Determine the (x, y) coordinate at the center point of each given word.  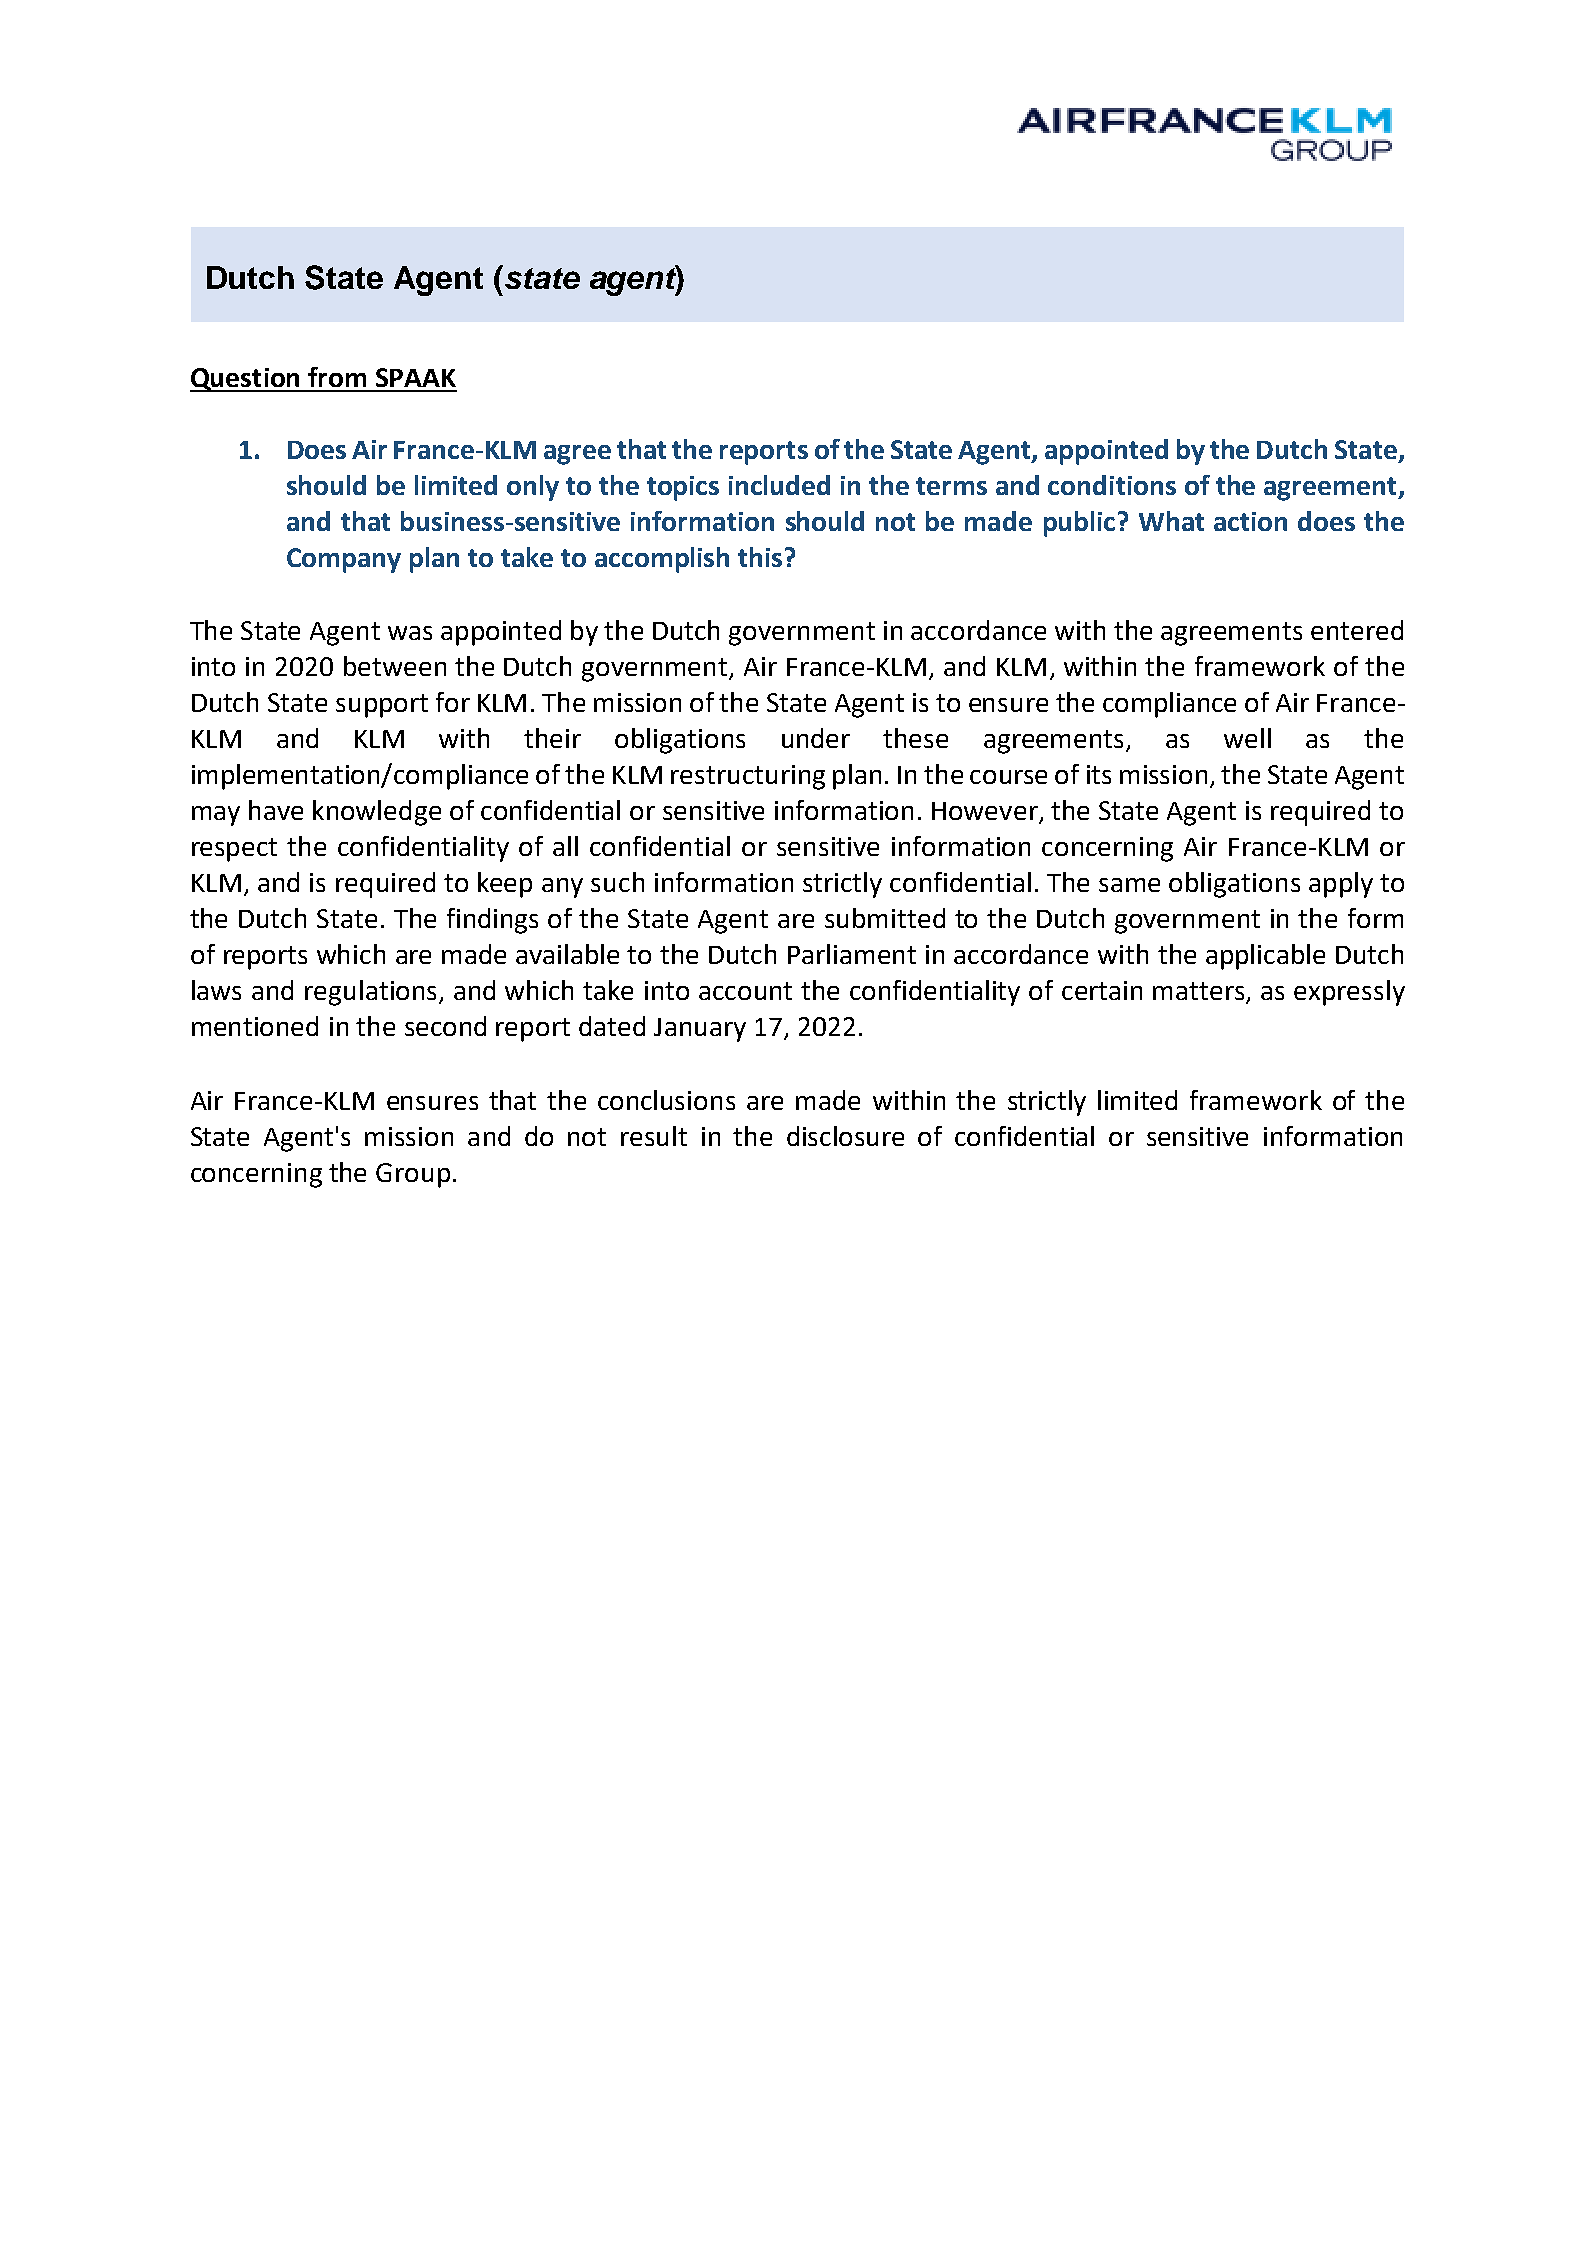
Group (413, 1175)
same (1129, 885)
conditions (1112, 485)
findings (492, 921)
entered (1357, 630)
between (395, 666)
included (779, 485)
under (816, 738)
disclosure (845, 1136)
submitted (885, 918)
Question (246, 380)
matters (1200, 992)
